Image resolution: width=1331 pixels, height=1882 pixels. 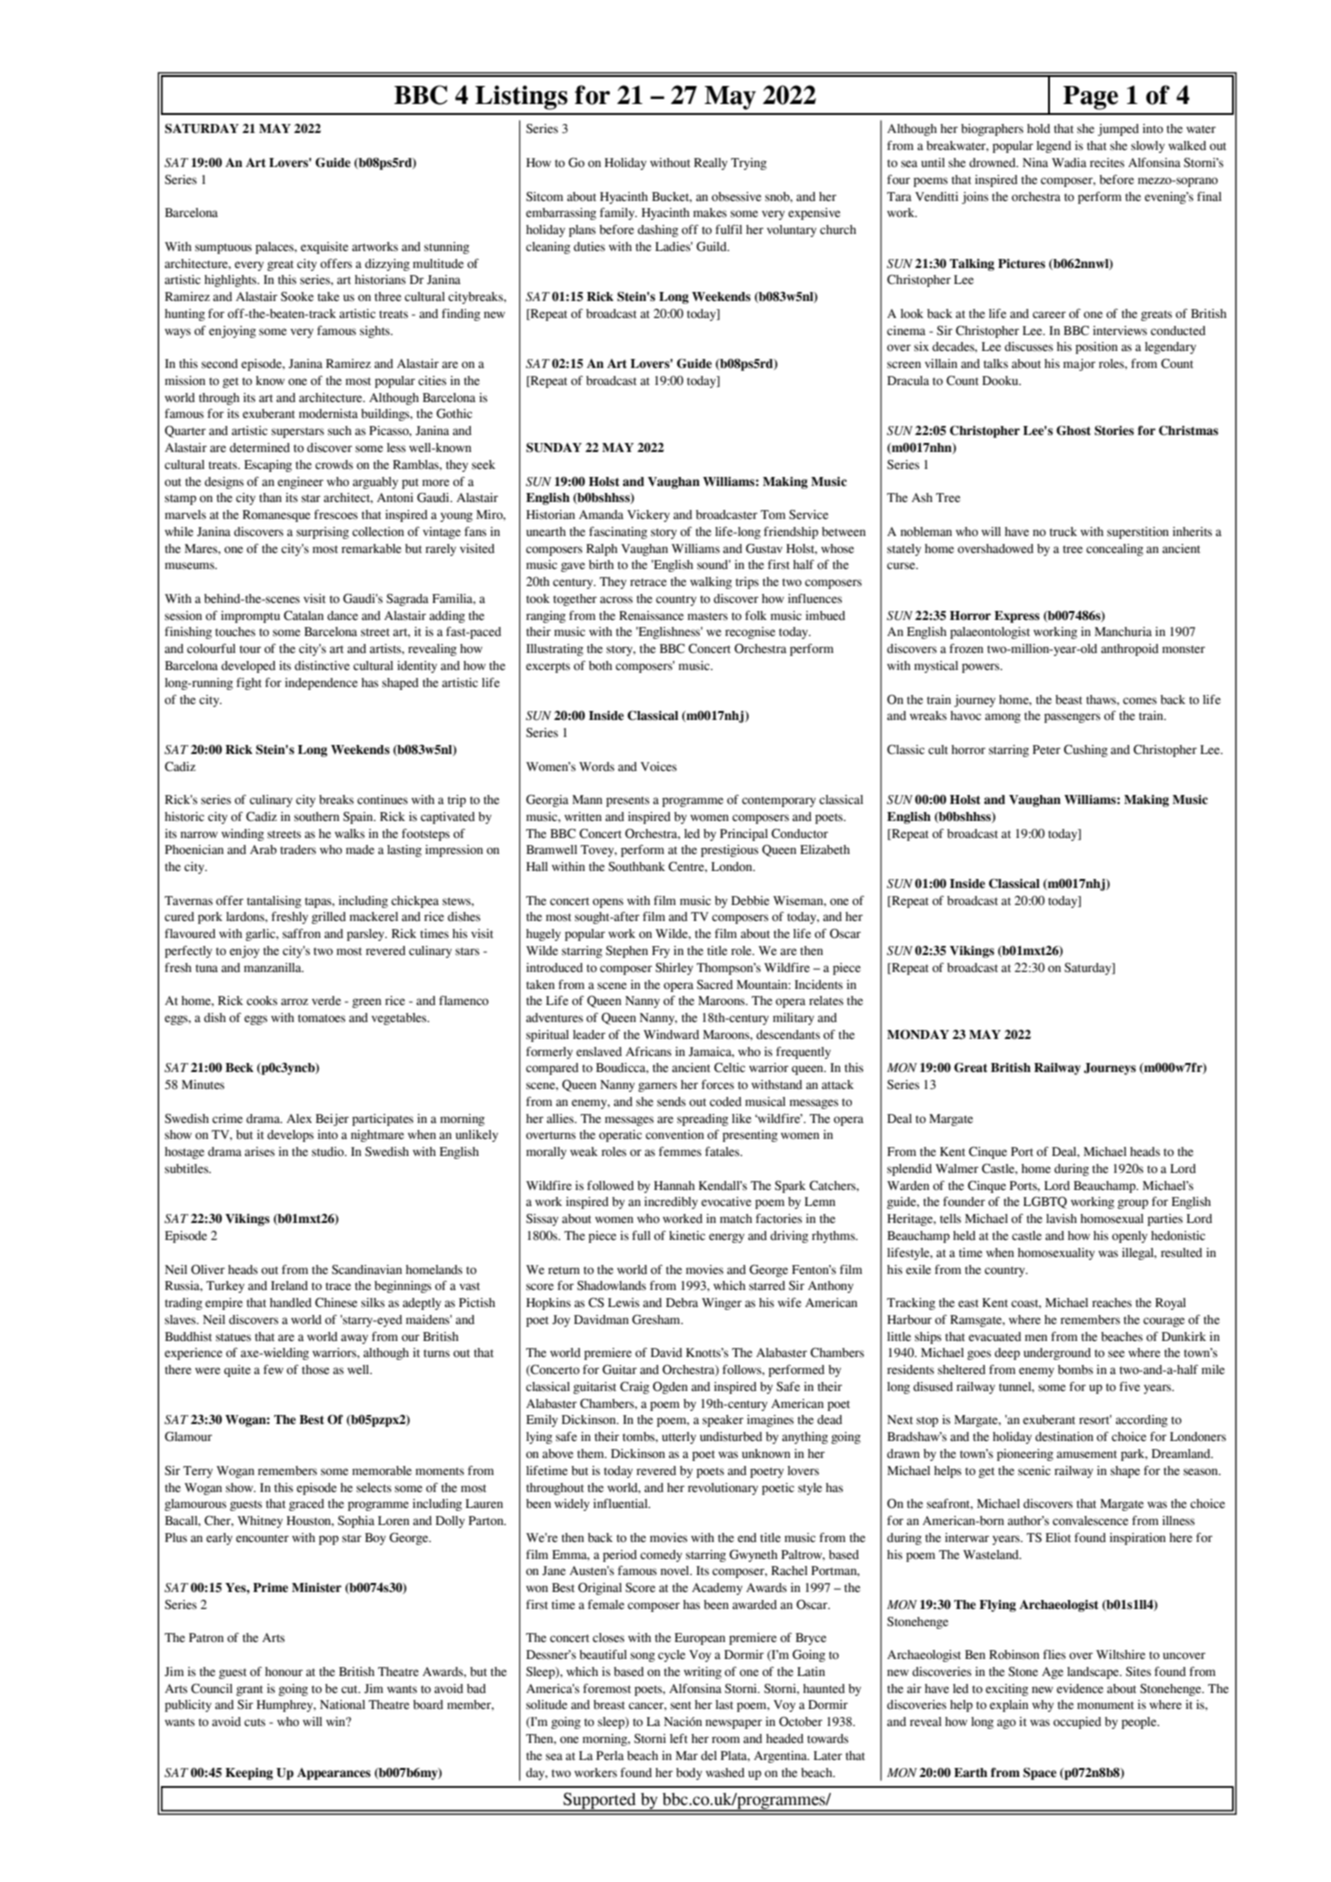 I want to click on MONDAY, so click(x=918, y=1034).
